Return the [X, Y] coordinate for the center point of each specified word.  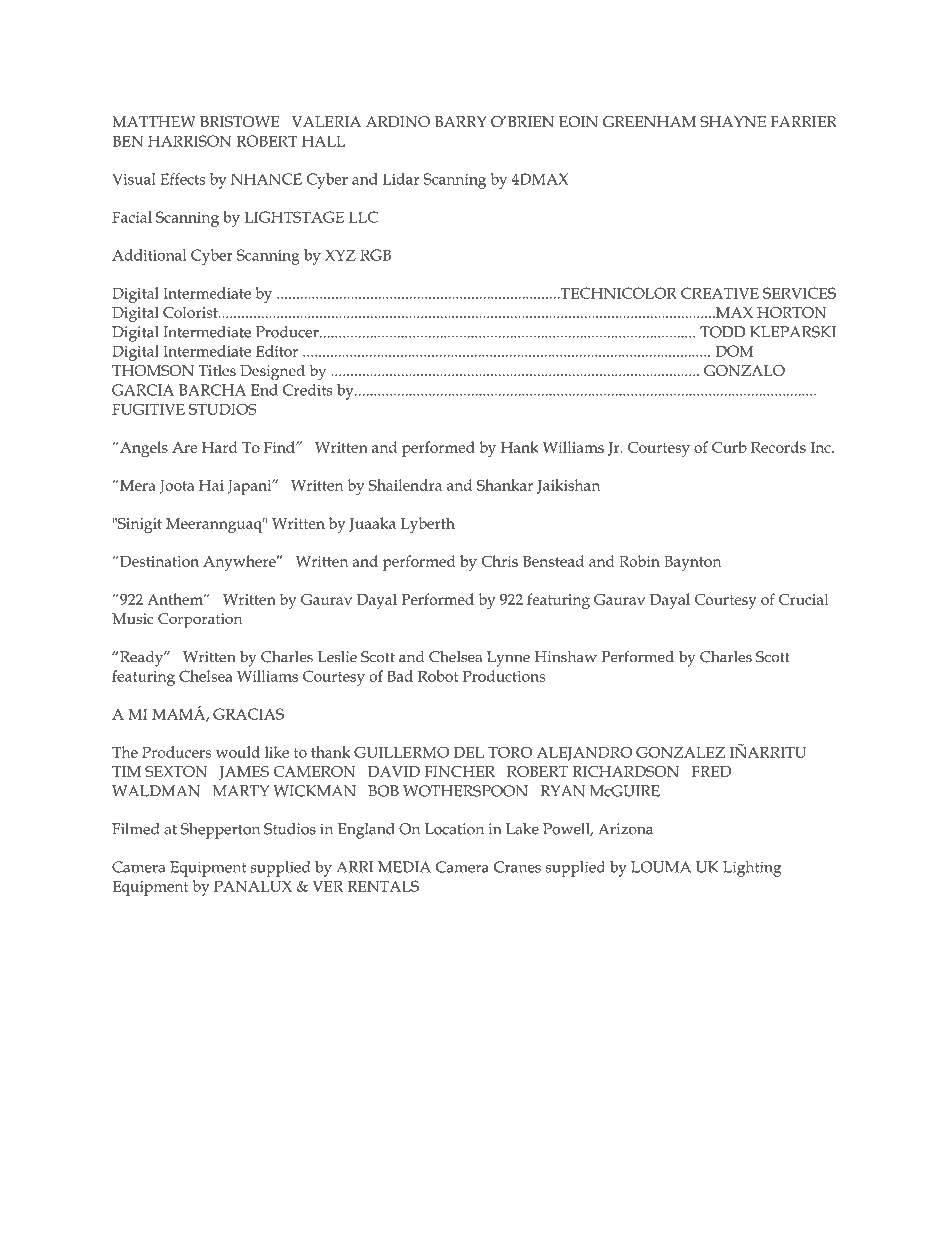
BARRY [460, 121]
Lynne [508, 659]
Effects [182, 179]
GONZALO [744, 370]
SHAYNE [733, 122]
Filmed [135, 829]
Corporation [200, 620]
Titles [217, 370]
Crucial [803, 599]
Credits [308, 390]
